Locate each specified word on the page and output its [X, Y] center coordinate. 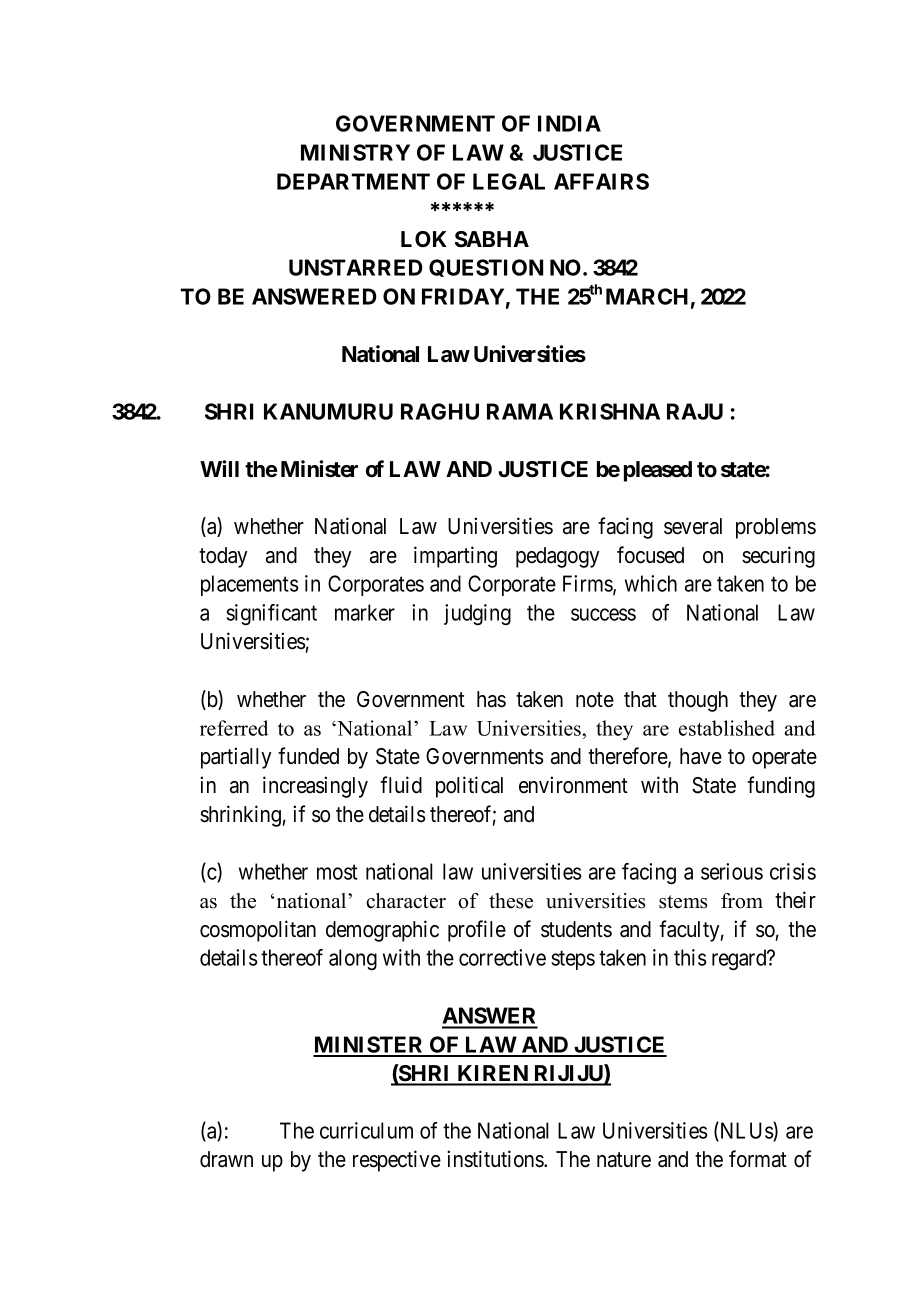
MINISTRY [355, 152]
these [511, 901]
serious [732, 871]
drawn [226, 1159]
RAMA [520, 411]
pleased [658, 471]
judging [477, 614]
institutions [496, 1159]
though [698, 701]
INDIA [569, 123]
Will [219, 468]
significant [272, 614]
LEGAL [509, 181]
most [337, 872]
